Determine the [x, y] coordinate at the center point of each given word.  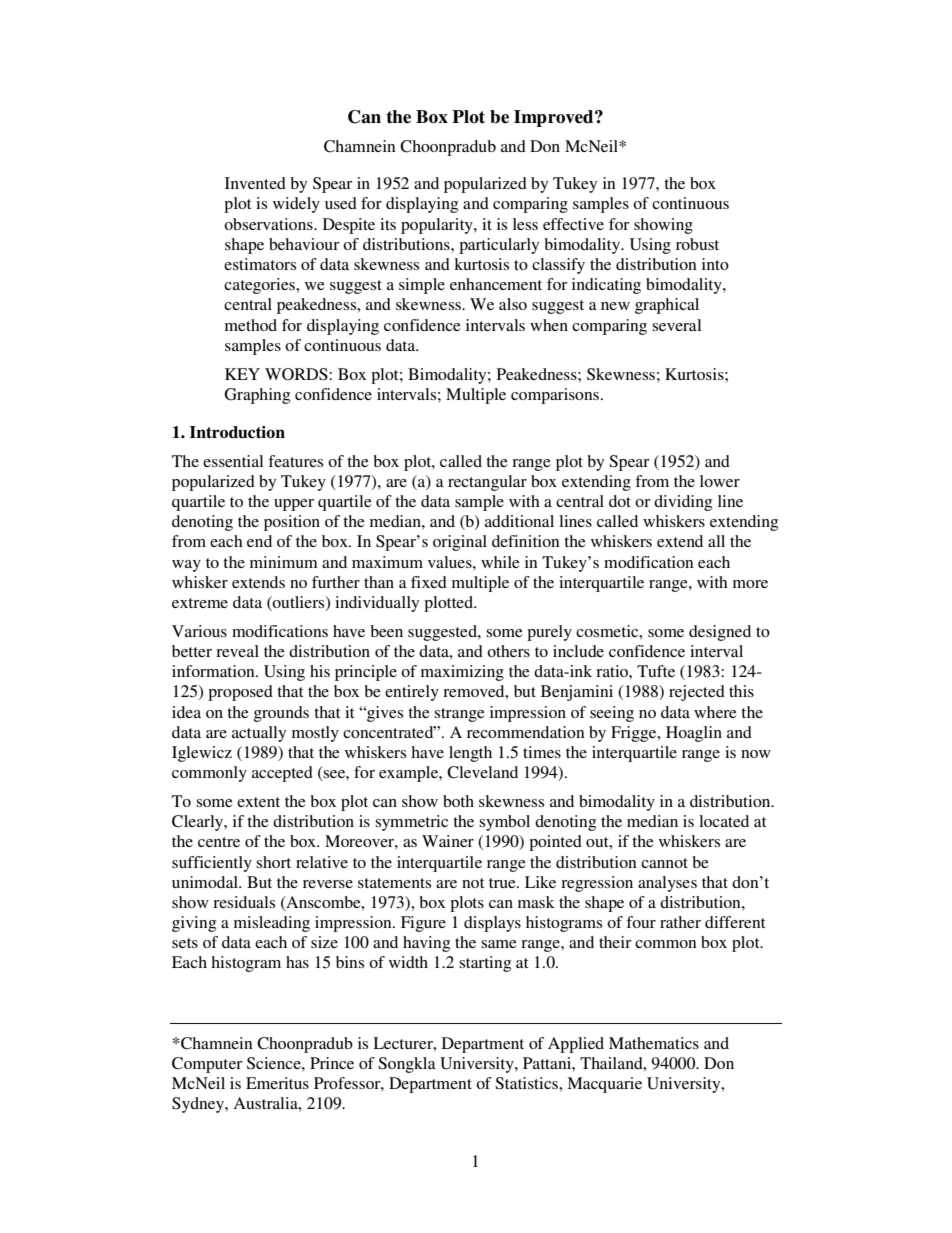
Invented [255, 183]
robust [697, 244]
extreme [200, 603]
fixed [429, 582]
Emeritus [277, 1083]
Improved [555, 118]
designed [720, 633]
